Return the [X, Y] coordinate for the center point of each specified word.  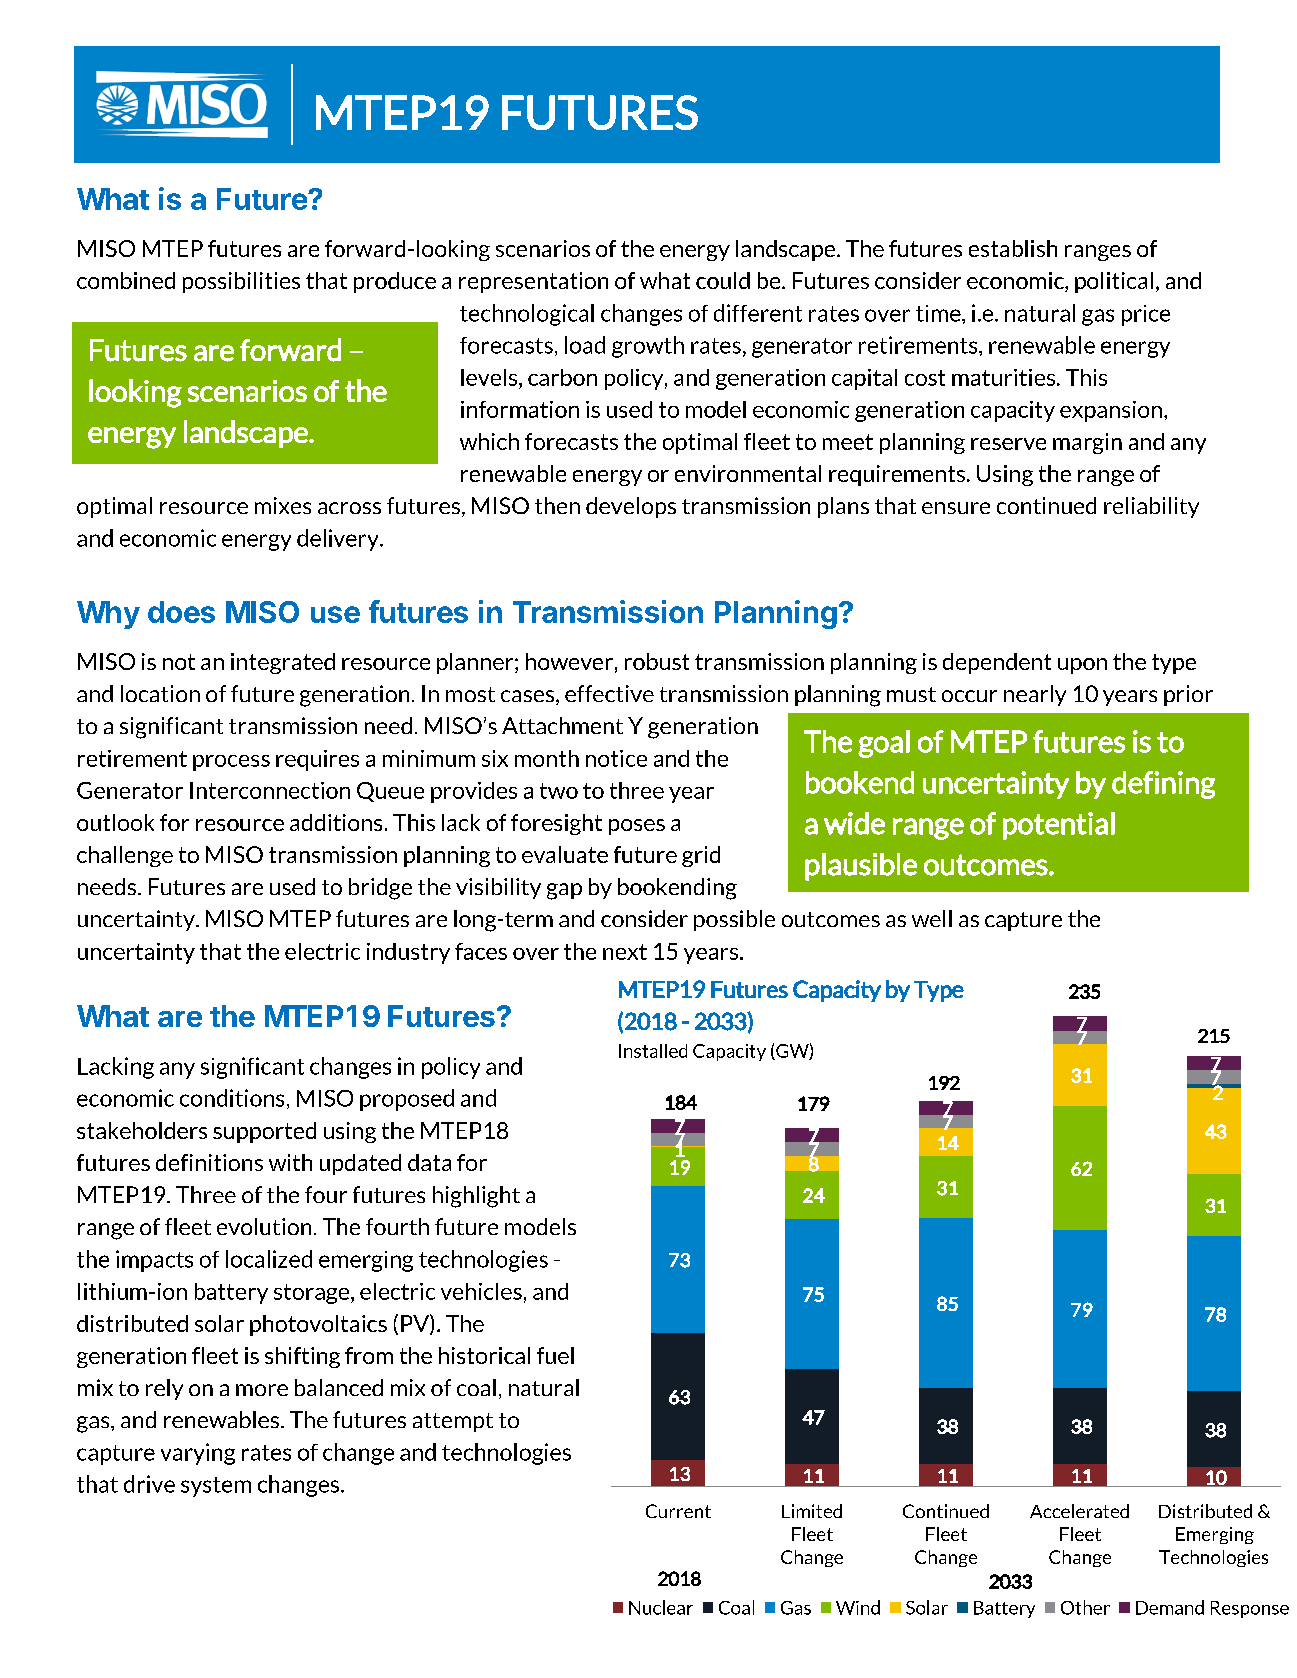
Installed [653, 1051]
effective [609, 693]
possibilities [241, 282]
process [231, 763]
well [932, 918]
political [1114, 282]
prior [1188, 695]
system [216, 1487]
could [723, 280]
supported [264, 1132]
